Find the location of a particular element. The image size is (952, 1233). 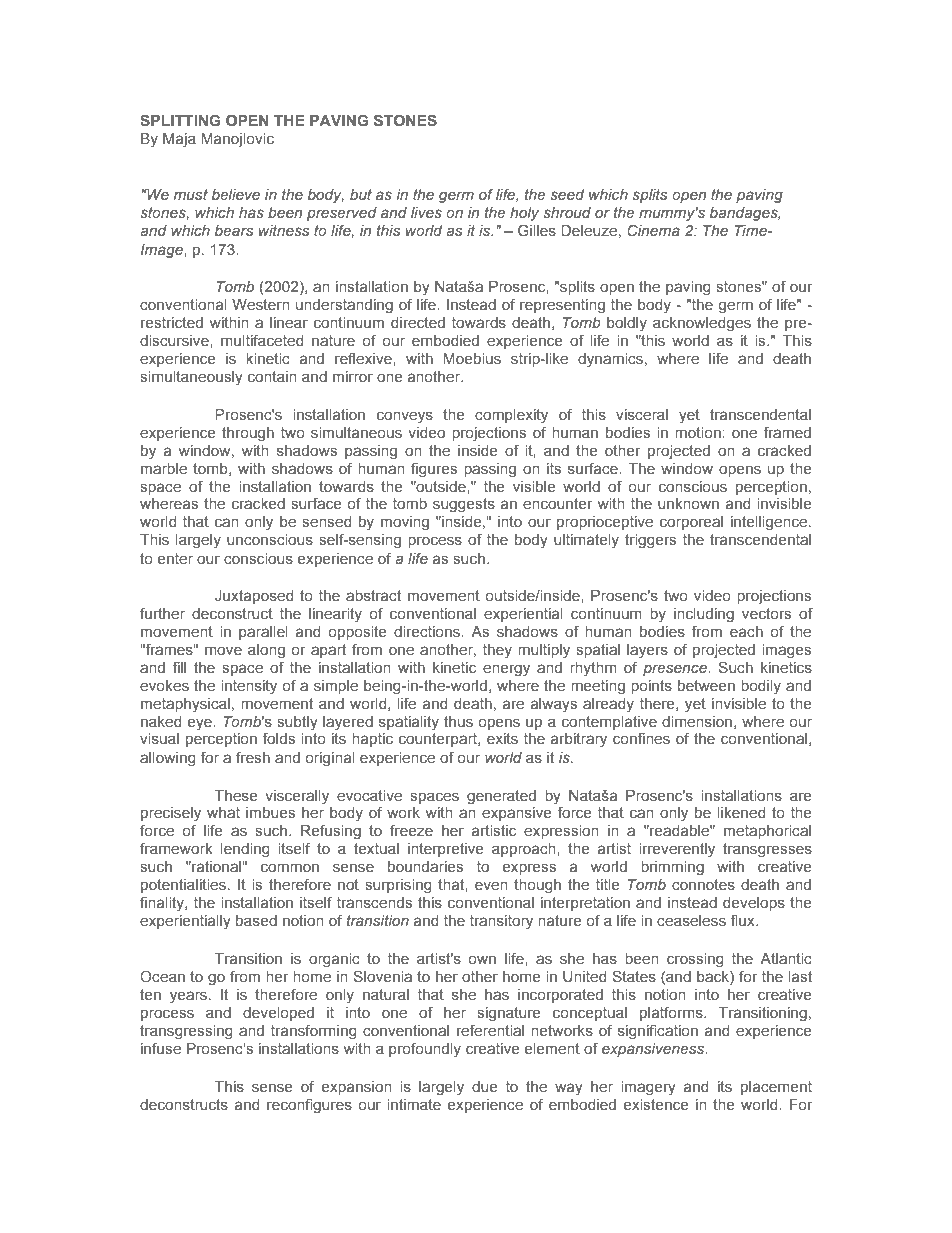

complexity is located at coordinates (511, 416).
